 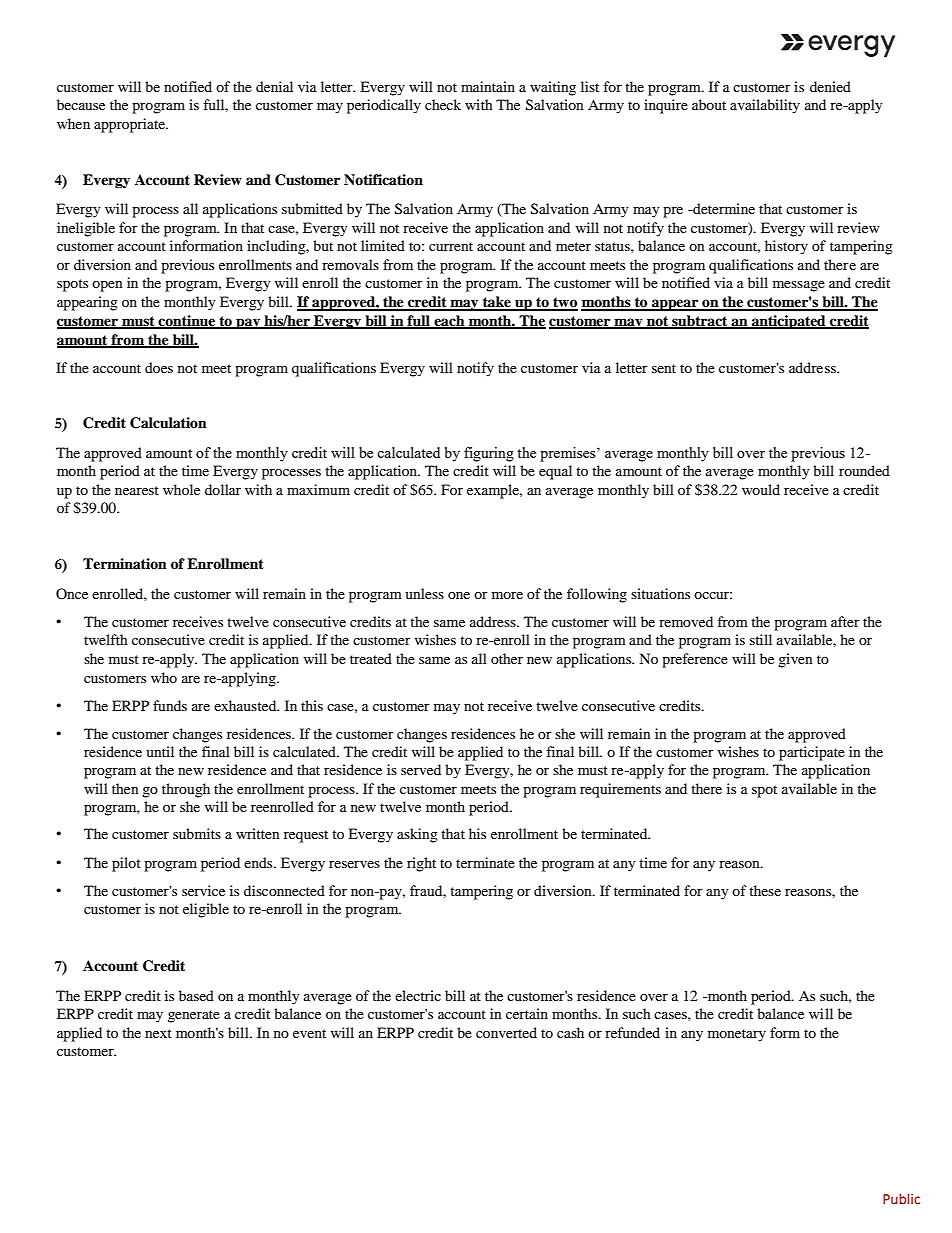 I want to click on anticipated, so click(x=789, y=322).
